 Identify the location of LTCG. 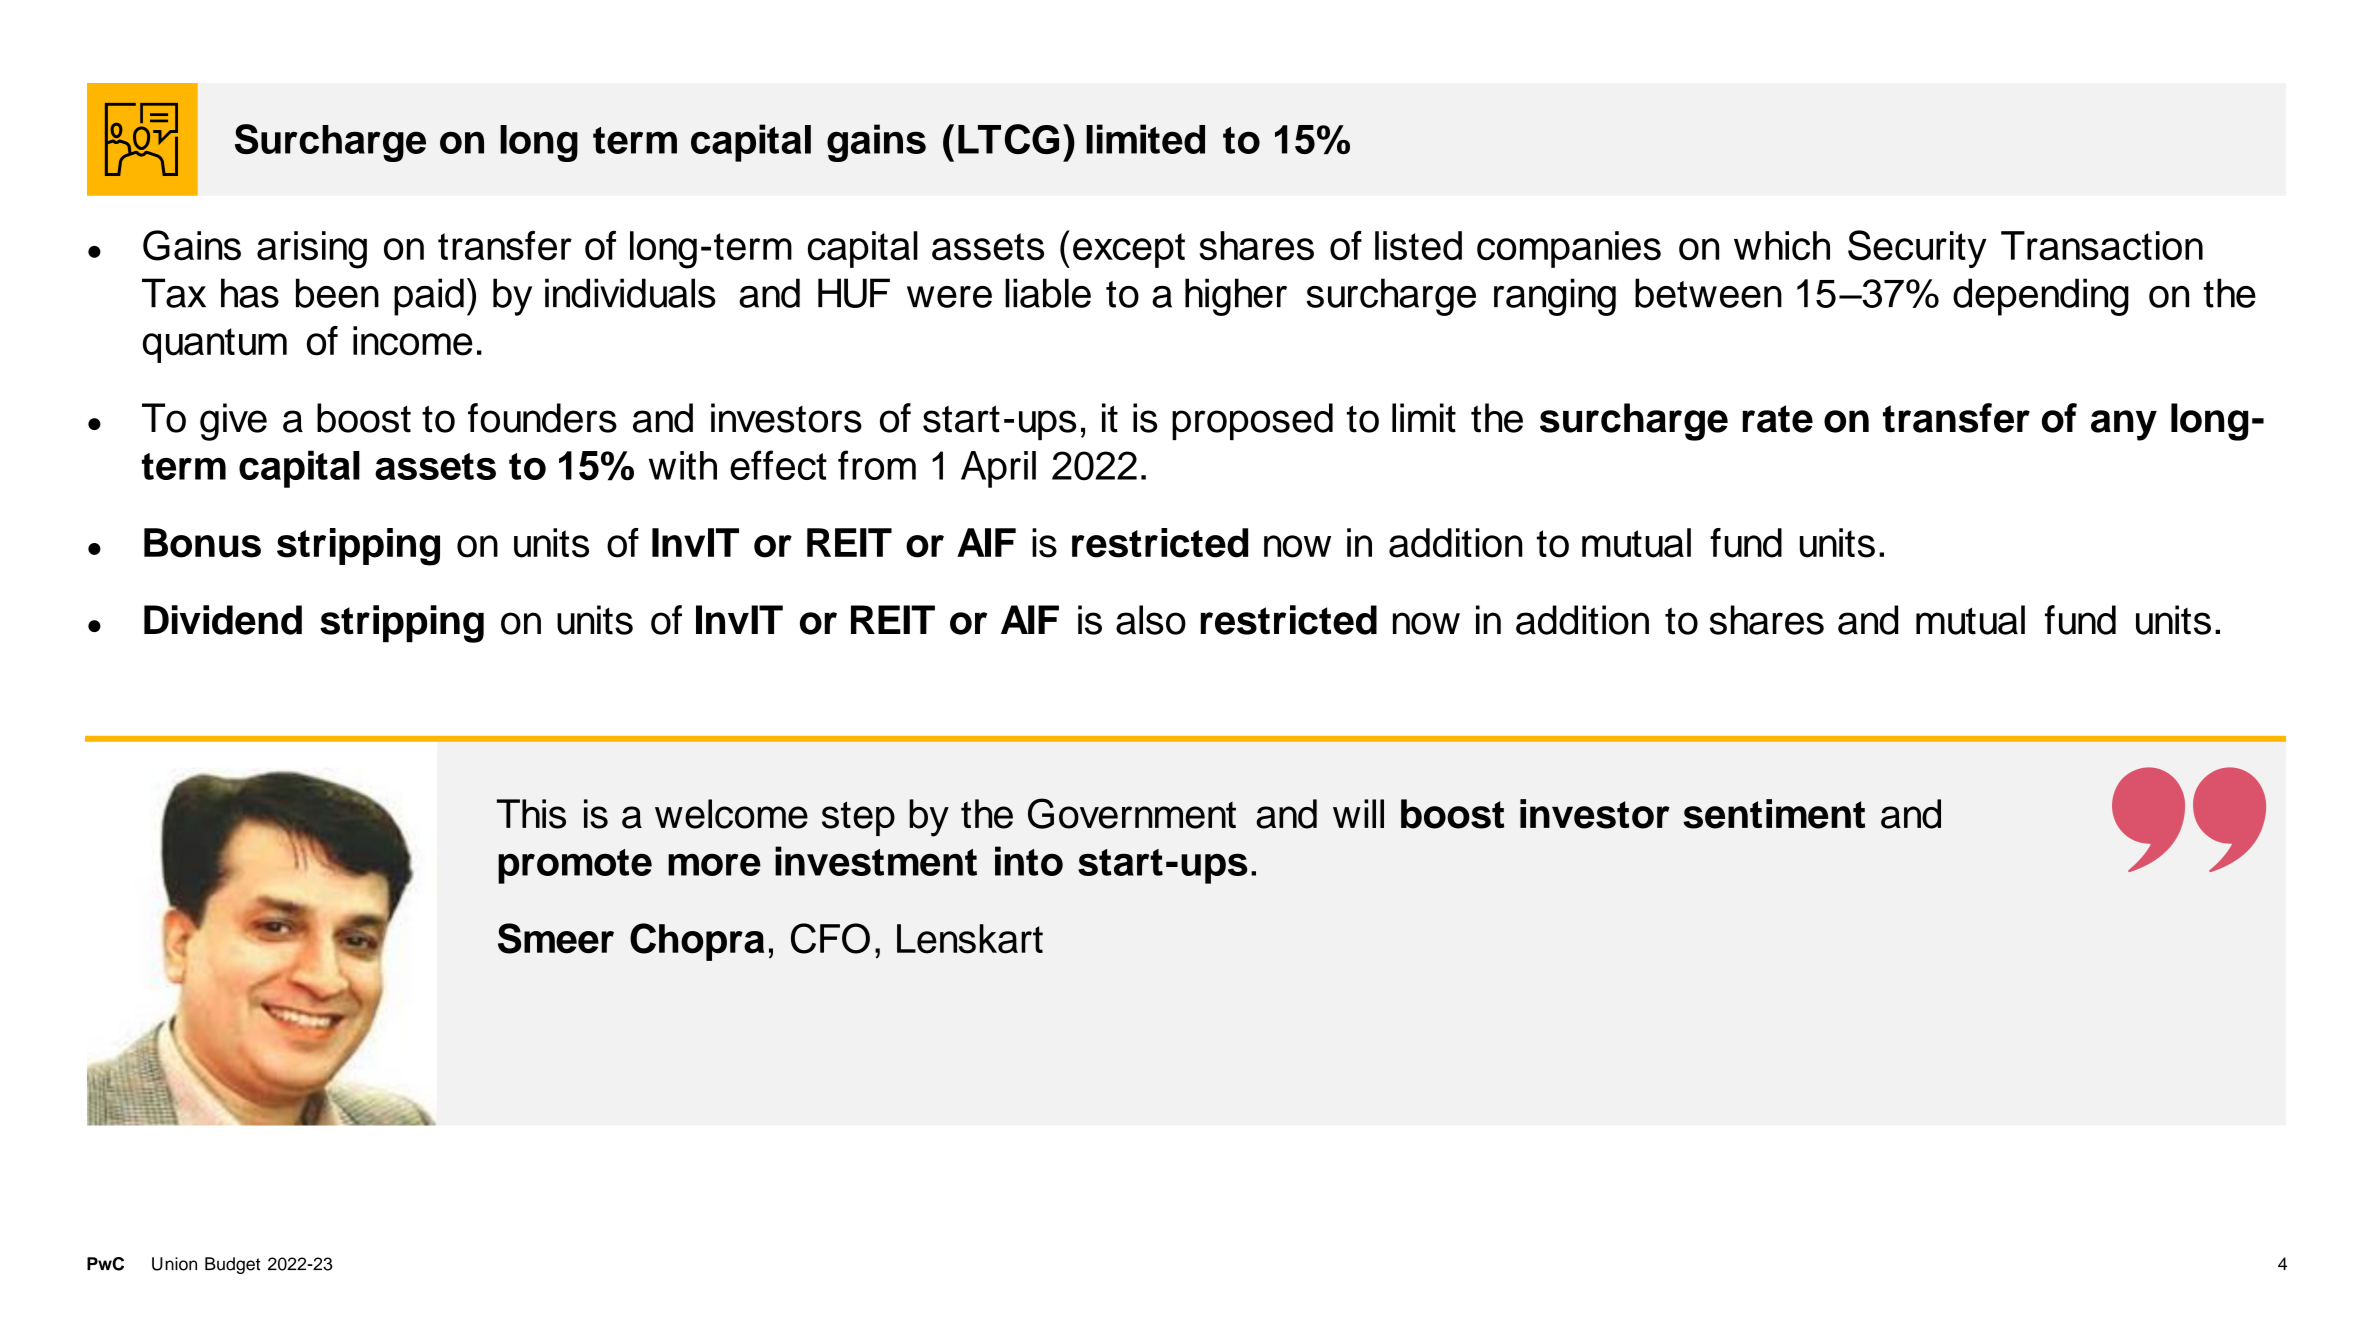
(1008, 139).
